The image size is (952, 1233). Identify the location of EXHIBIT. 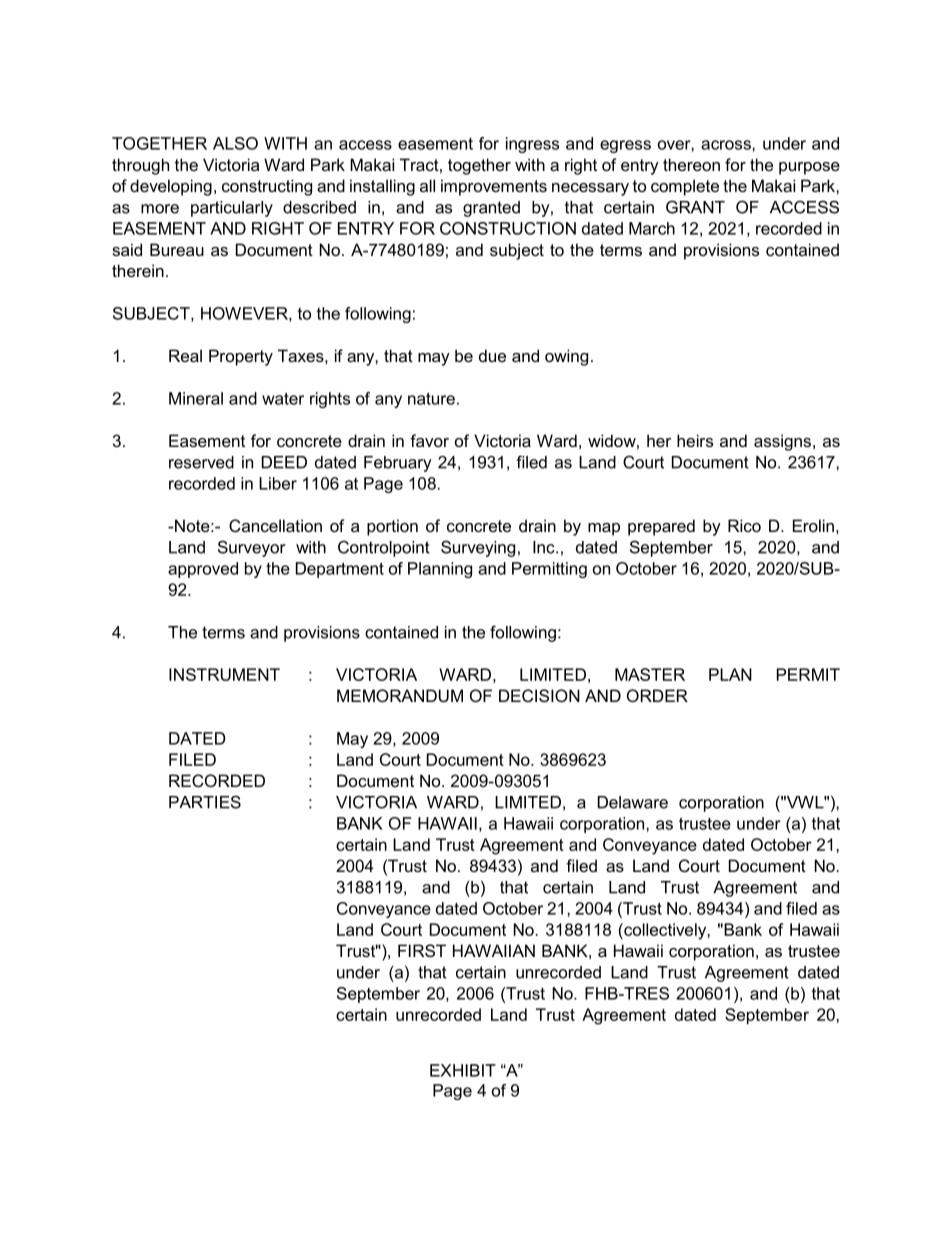
(463, 1070).
